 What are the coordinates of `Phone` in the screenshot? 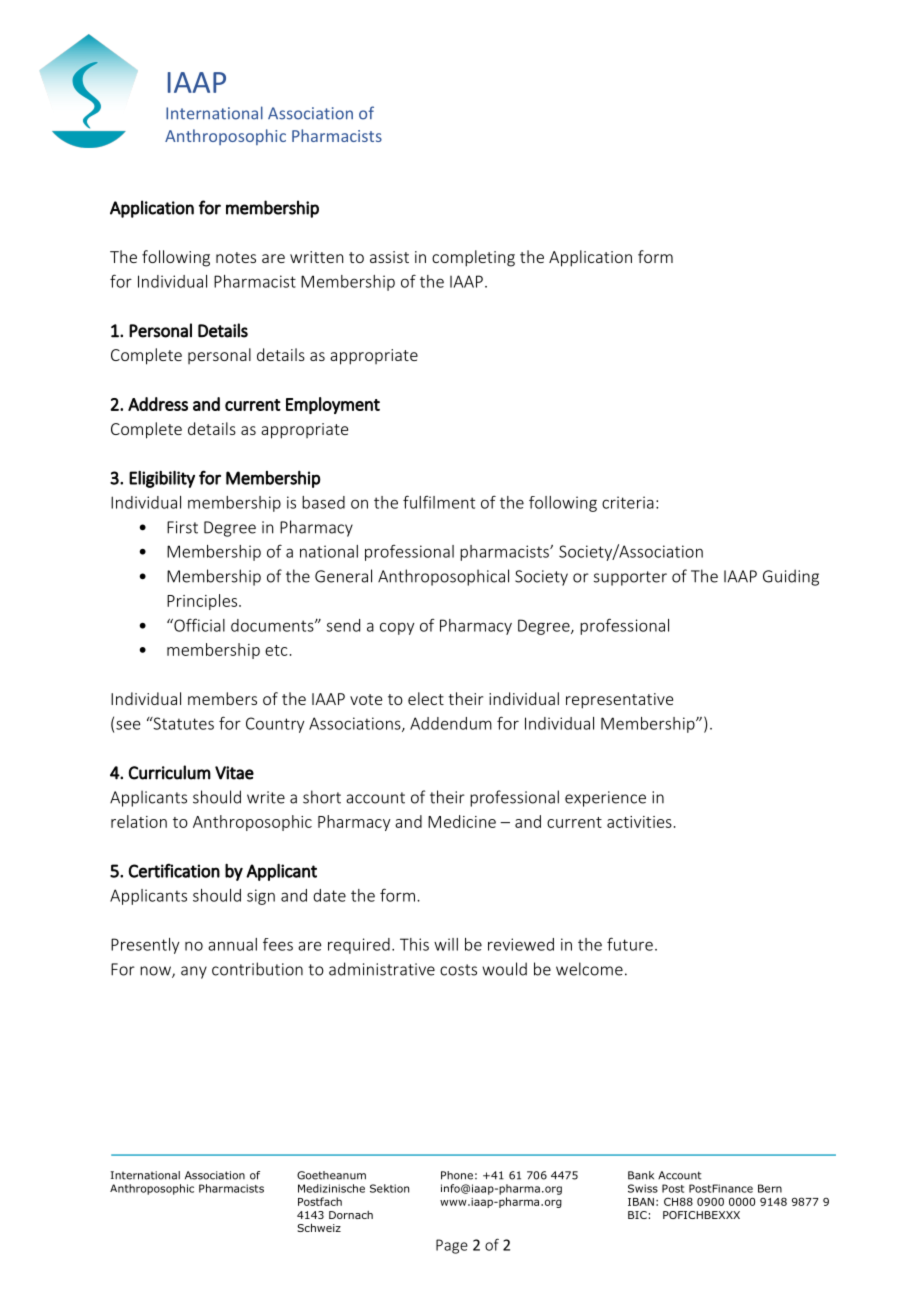 It's located at (457, 1175).
